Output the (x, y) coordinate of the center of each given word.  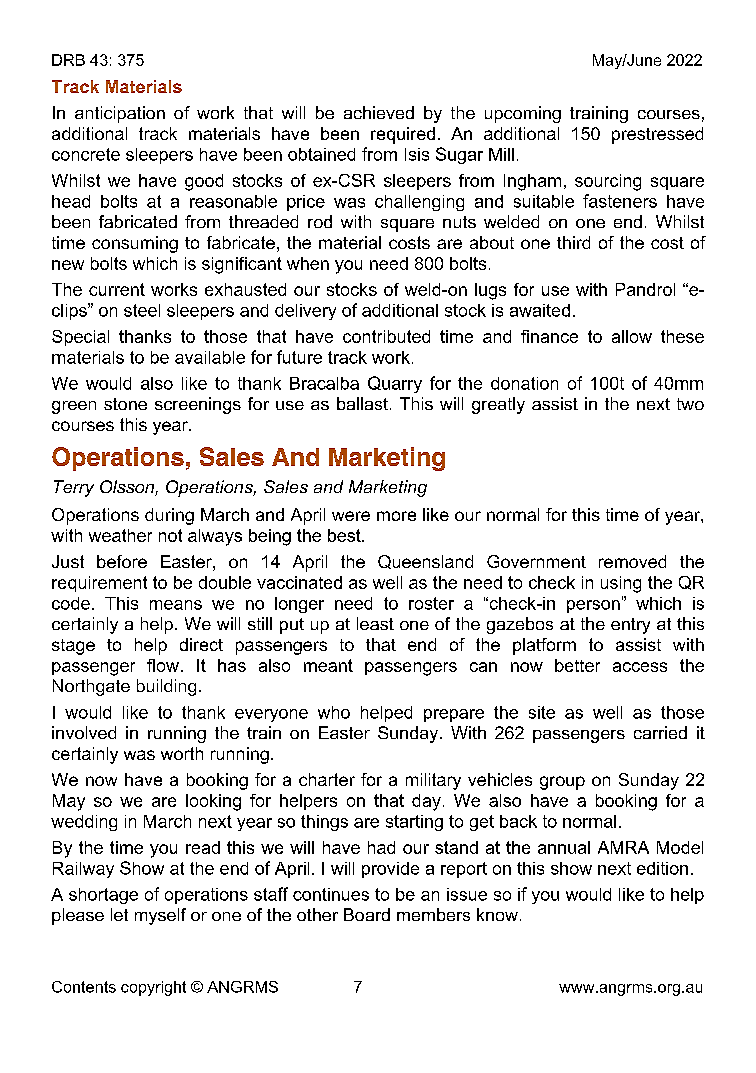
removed (632, 561)
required (403, 135)
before (122, 561)
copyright (153, 988)
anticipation (120, 114)
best (345, 535)
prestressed (657, 135)
